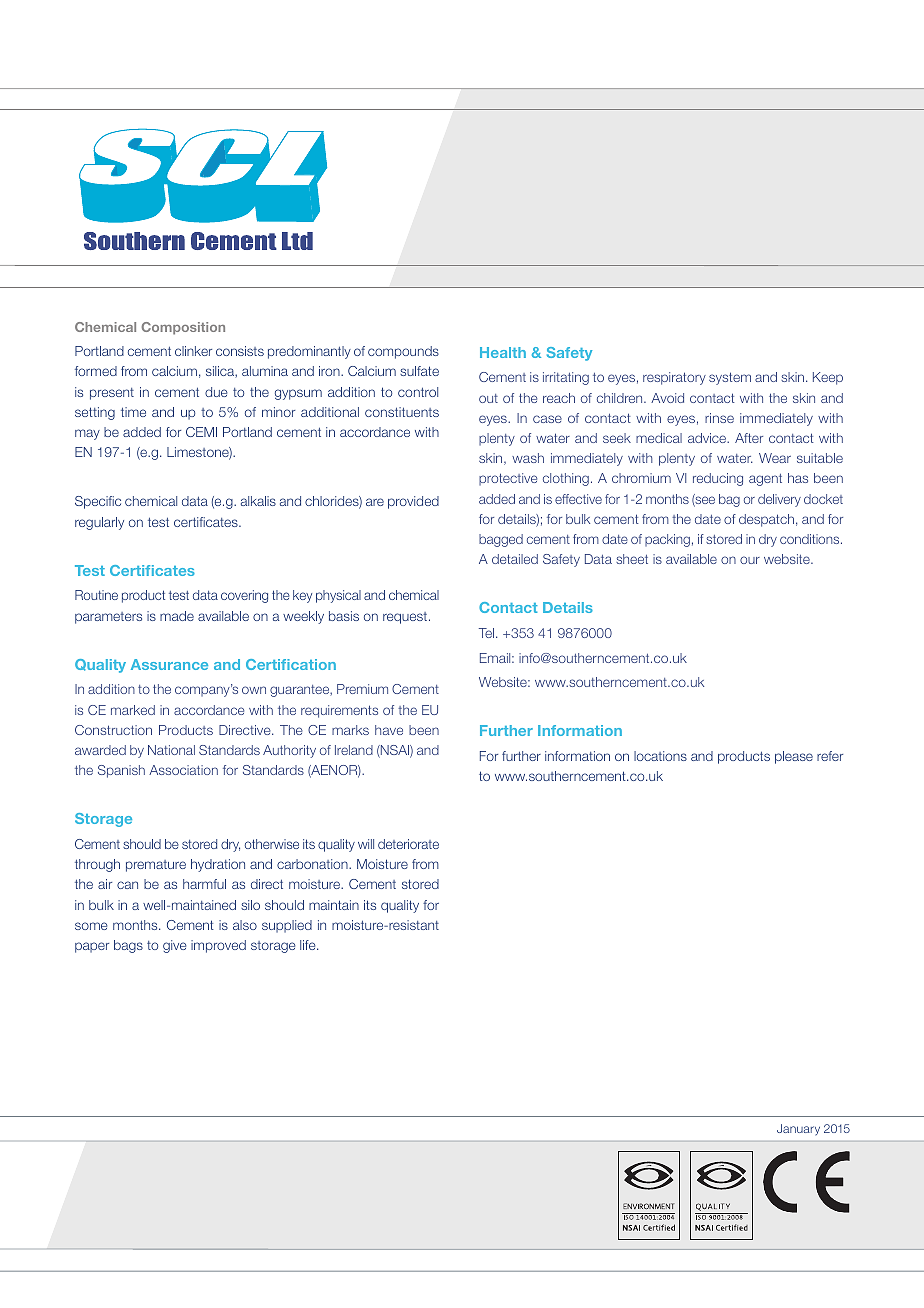  I want to click on life, so click(309, 945).
